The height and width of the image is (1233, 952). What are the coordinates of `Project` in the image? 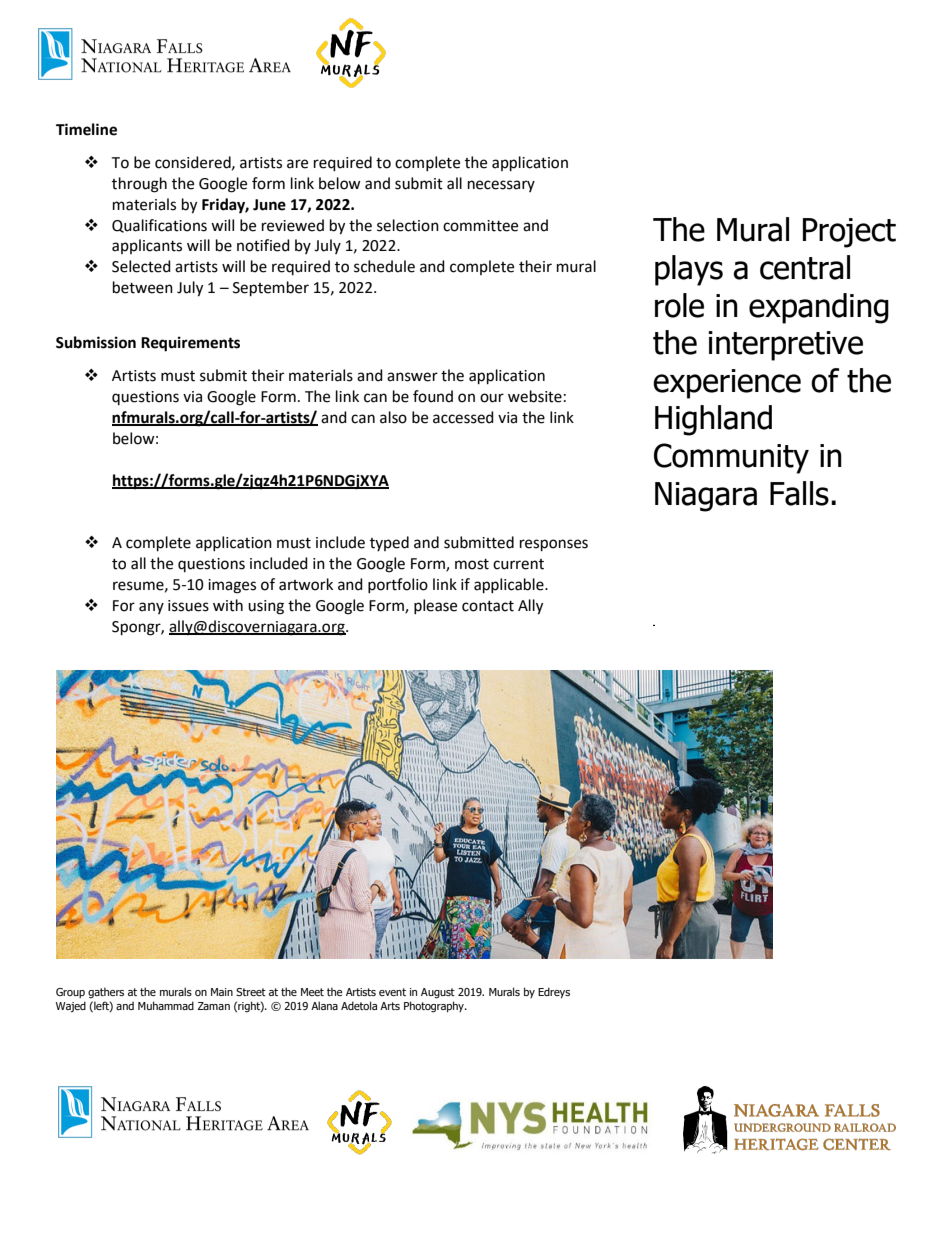 It's located at (849, 233).
